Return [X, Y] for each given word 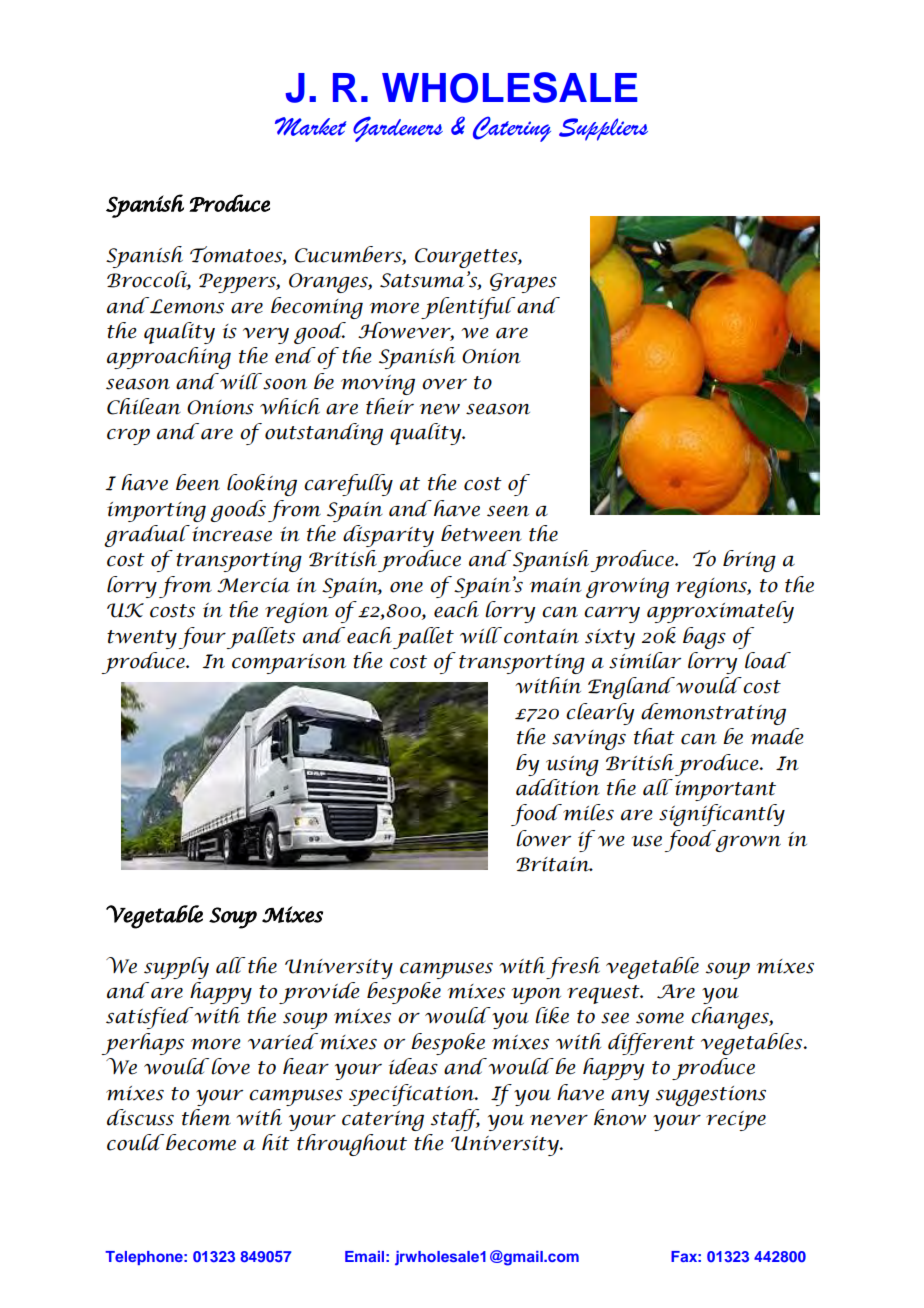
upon [536, 995]
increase [232, 534]
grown [748, 843]
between [481, 533]
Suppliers [603, 129]
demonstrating [713, 714]
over [444, 384]
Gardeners [398, 129]
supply [176, 968]
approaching [169, 358]
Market [311, 126]
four [203, 638]
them [206, 1117]
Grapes [523, 283]
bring [749, 561]
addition [558, 787]
